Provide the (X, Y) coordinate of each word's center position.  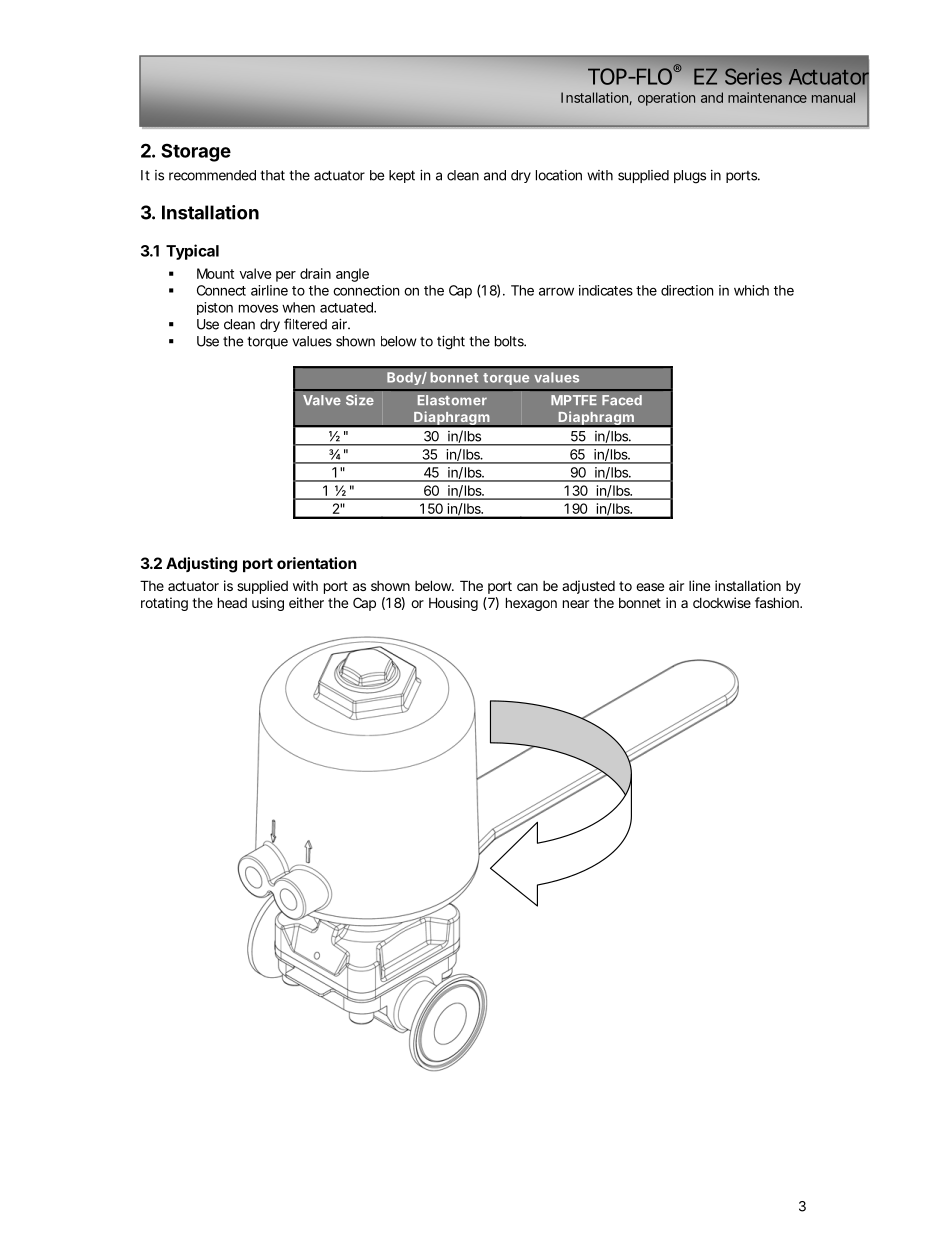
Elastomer (452, 400)
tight (451, 343)
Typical (192, 252)
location (559, 175)
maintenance (767, 97)
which (751, 290)
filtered (305, 324)
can (527, 587)
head (232, 602)
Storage (196, 152)
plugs (690, 177)
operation (666, 99)
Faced (622, 400)
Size (360, 400)
